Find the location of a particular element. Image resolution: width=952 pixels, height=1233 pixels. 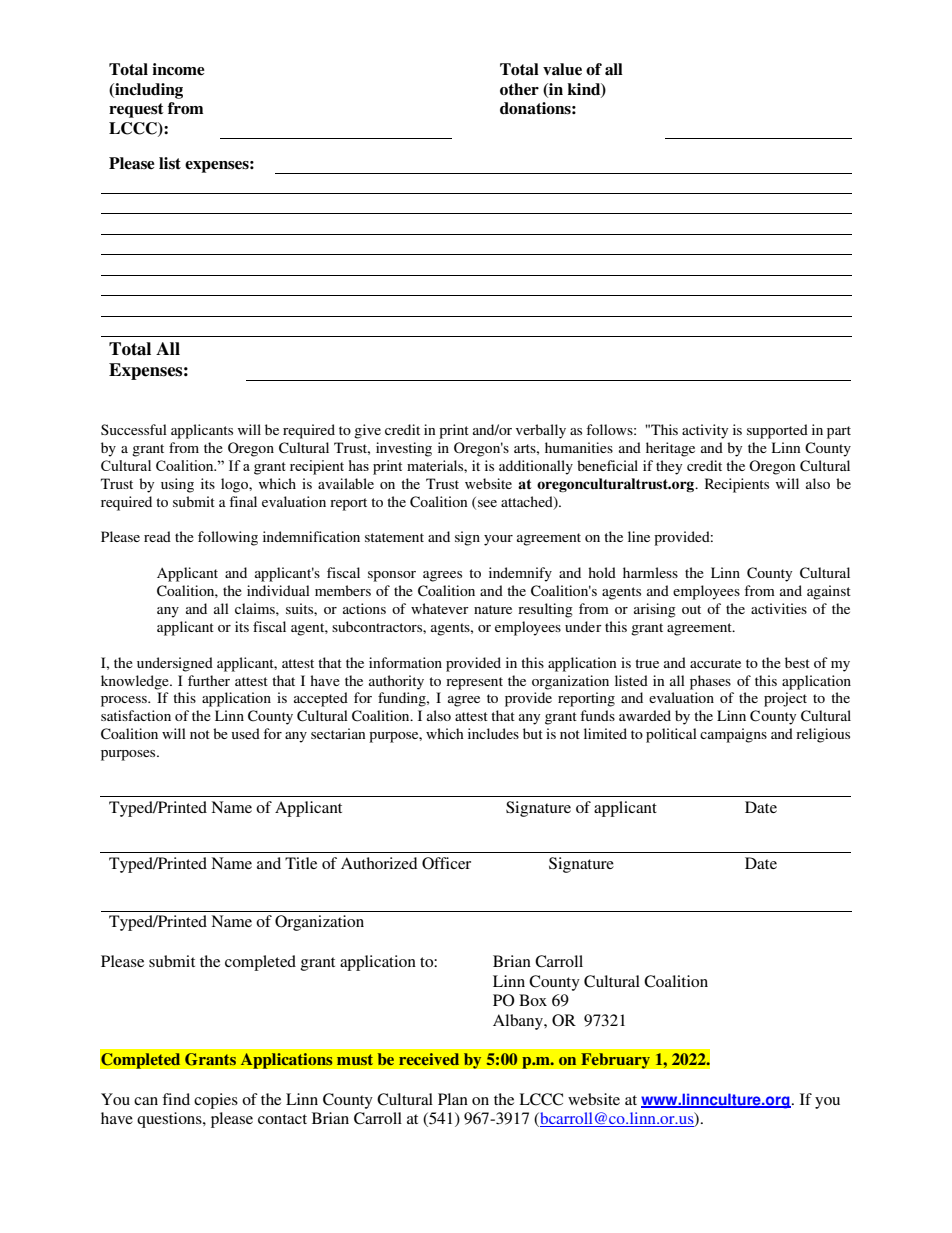

February is located at coordinates (615, 1061).
